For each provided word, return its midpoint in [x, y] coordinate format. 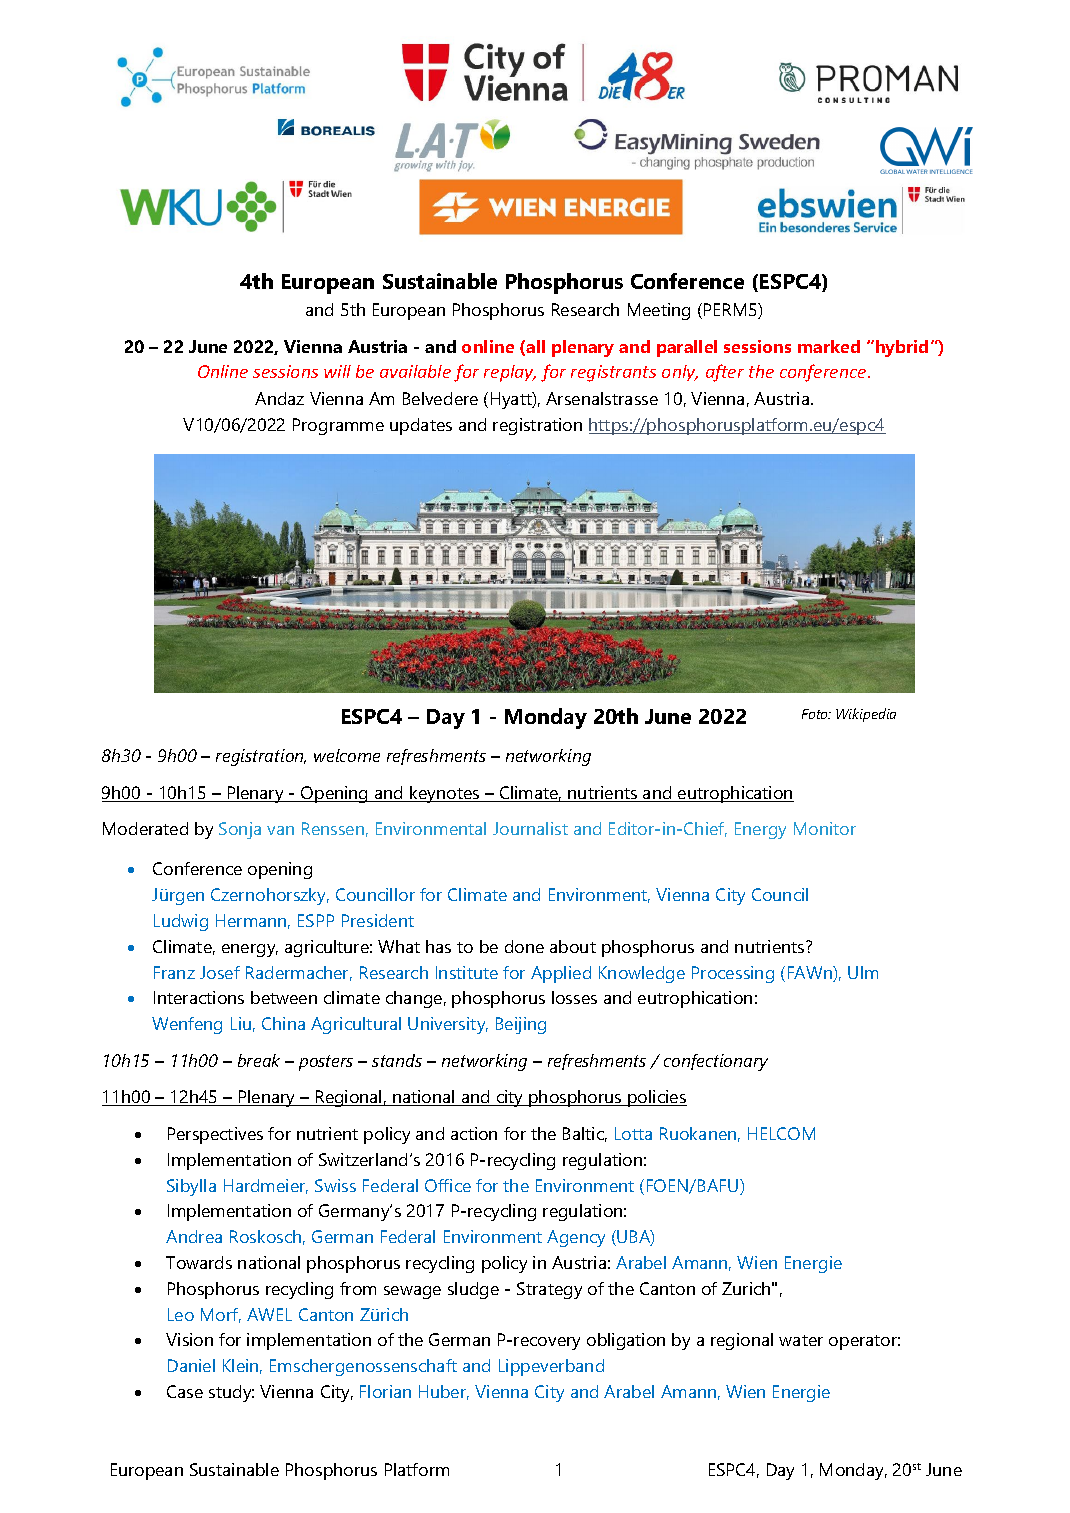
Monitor [825, 828]
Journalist [530, 828]
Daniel [191, 1365]
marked [829, 346]
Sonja [240, 830]
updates [421, 426]
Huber [444, 1392]
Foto [816, 714]
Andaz [279, 398]
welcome [347, 755]
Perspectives [215, 1135]
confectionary [716, 1062]
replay [510, 373]
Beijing [521, 1025]
